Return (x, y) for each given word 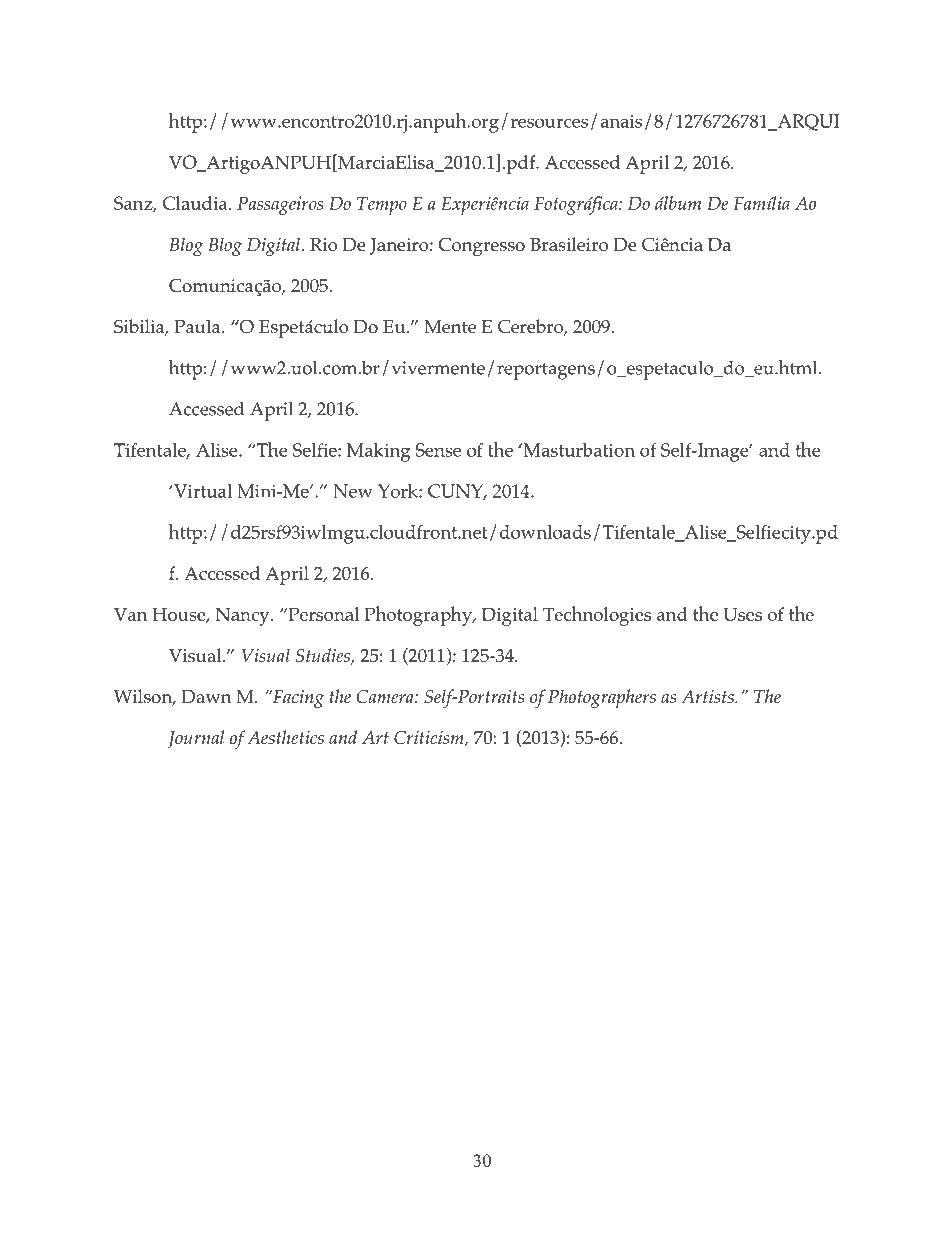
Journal (196, 739)
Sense (438, 450)
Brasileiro (569, 244)
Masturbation (578, 450)
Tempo (382, 206)
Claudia (196, 203)
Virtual (202, 491)
